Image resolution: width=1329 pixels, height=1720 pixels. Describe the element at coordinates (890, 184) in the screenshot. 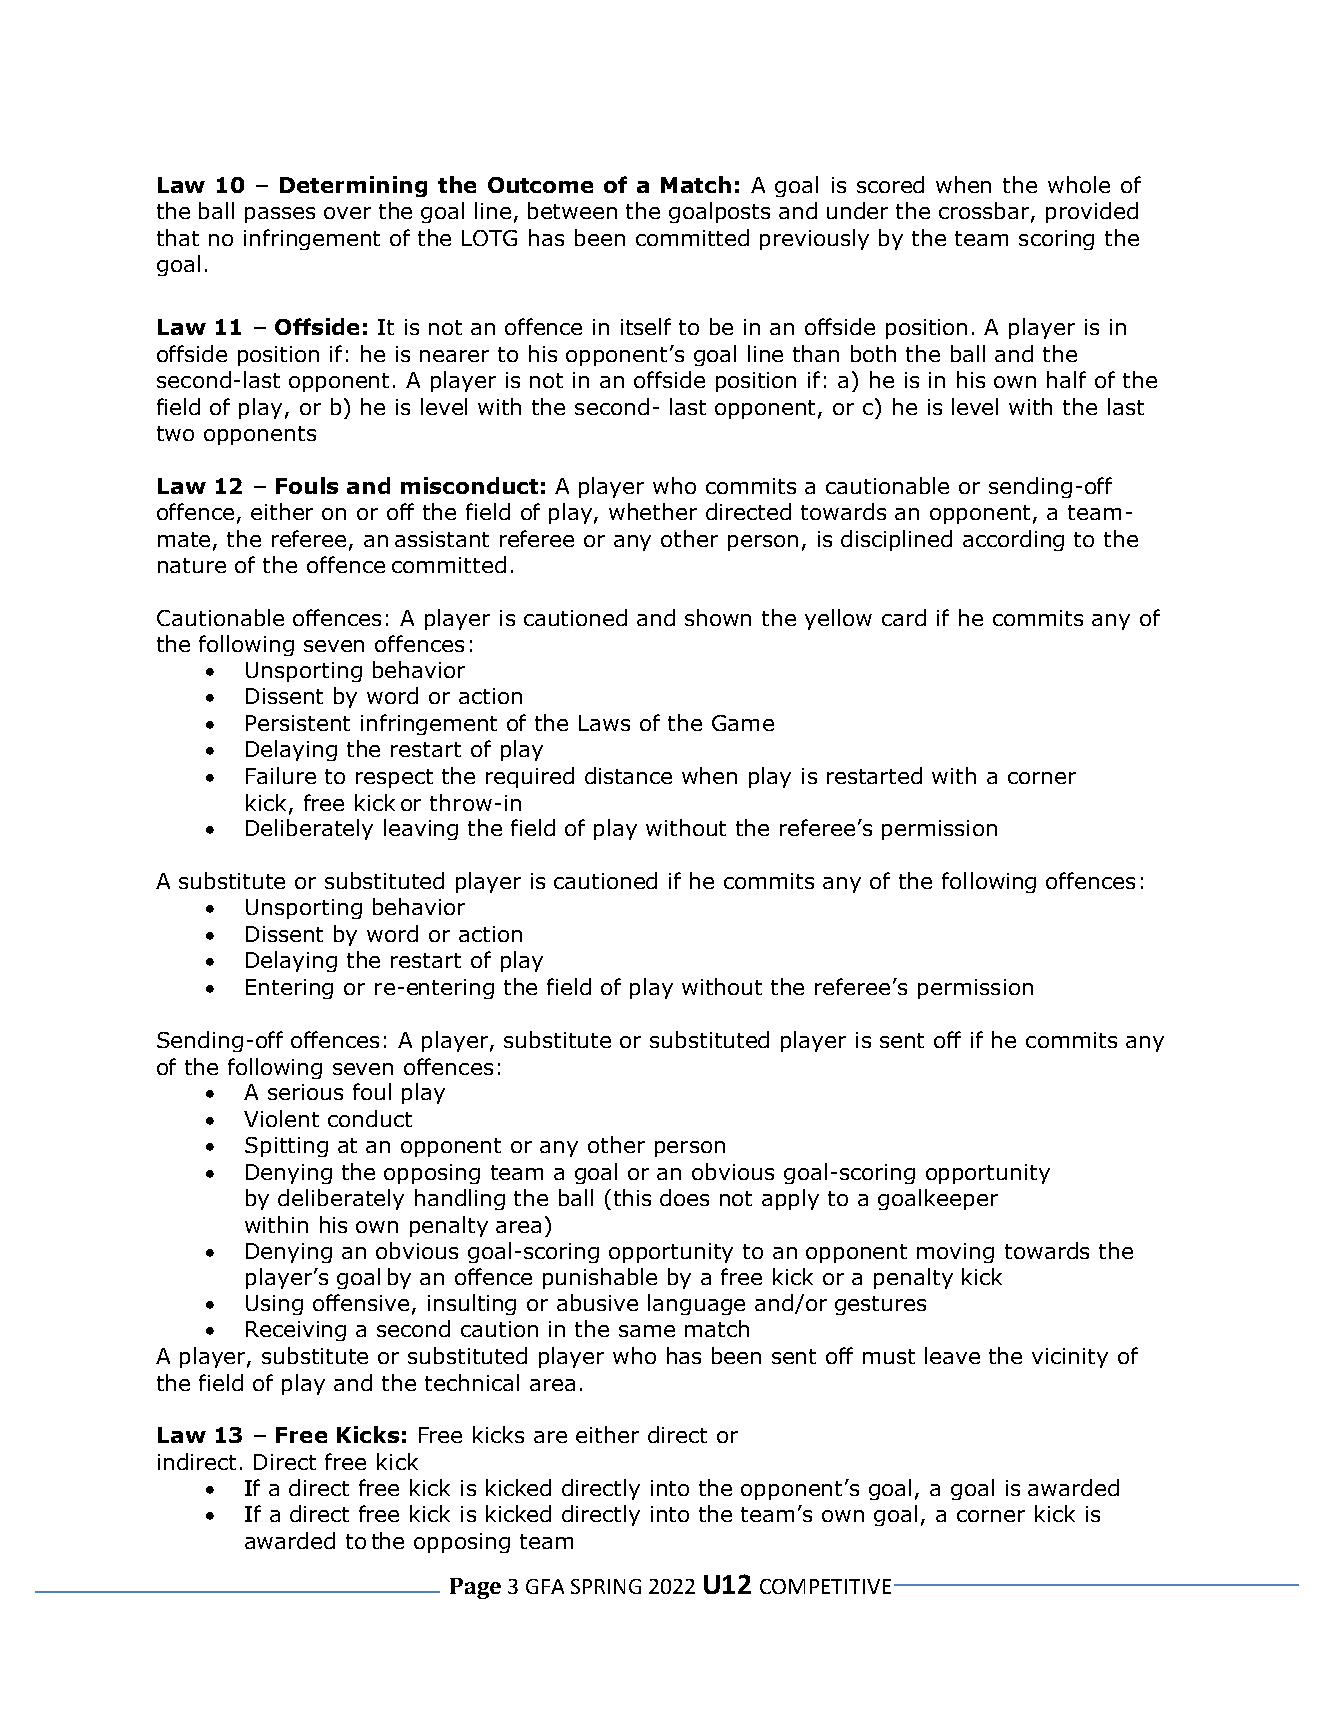

I see `scored` at that location.
